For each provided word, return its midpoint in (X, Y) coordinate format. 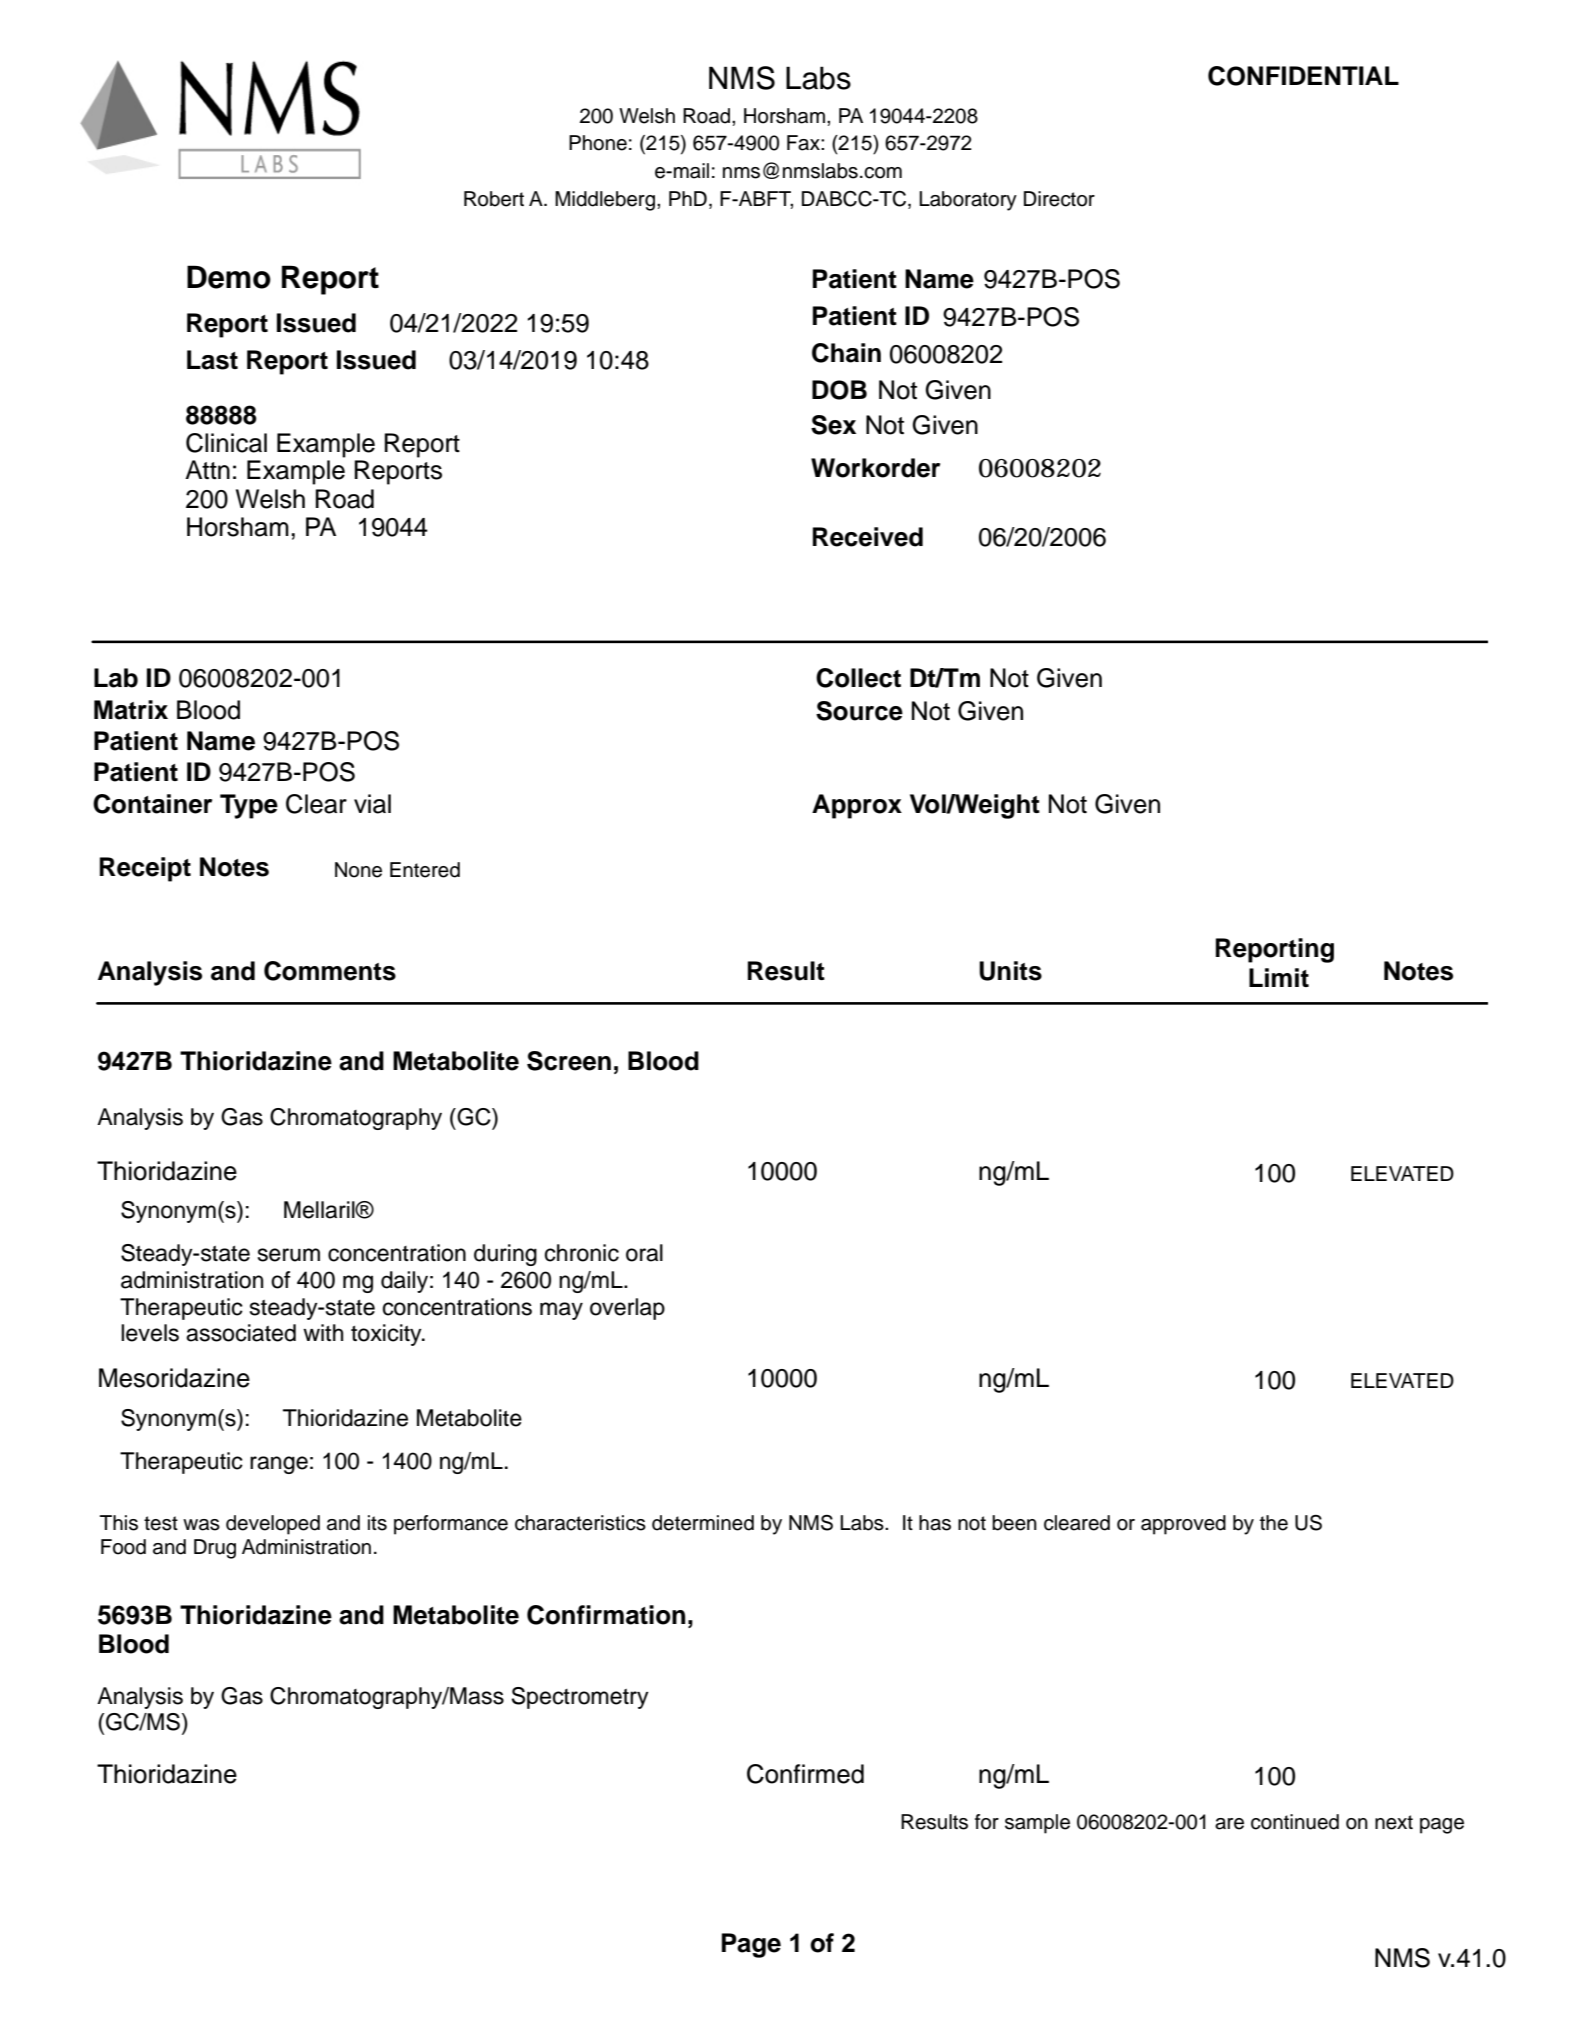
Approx (857, 806)
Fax (804, 143)
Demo (229, 277)
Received (868, 537)
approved (1183, 1525)
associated (241, 1333)
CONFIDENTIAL (1303, 76)
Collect (858, 678)
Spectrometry (580, 1698)
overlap (627, 1309)
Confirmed (805, 1774)
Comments (330, 971)
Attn (207, 469)
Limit (1279, 977)
